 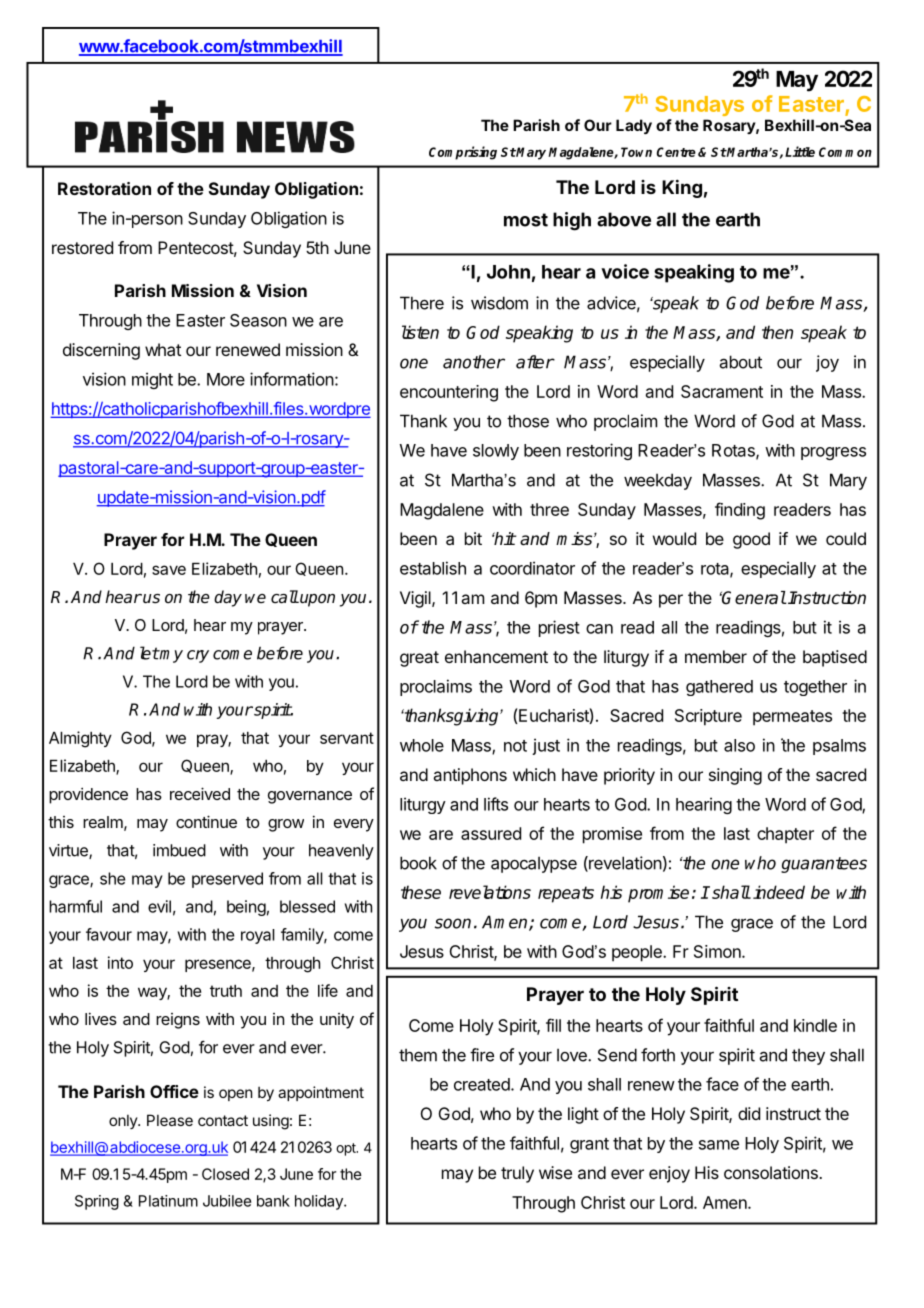 What do you see at coordinates (740, 511) in the screenshot?
I see `finding` at bounding box center [740, 511].
